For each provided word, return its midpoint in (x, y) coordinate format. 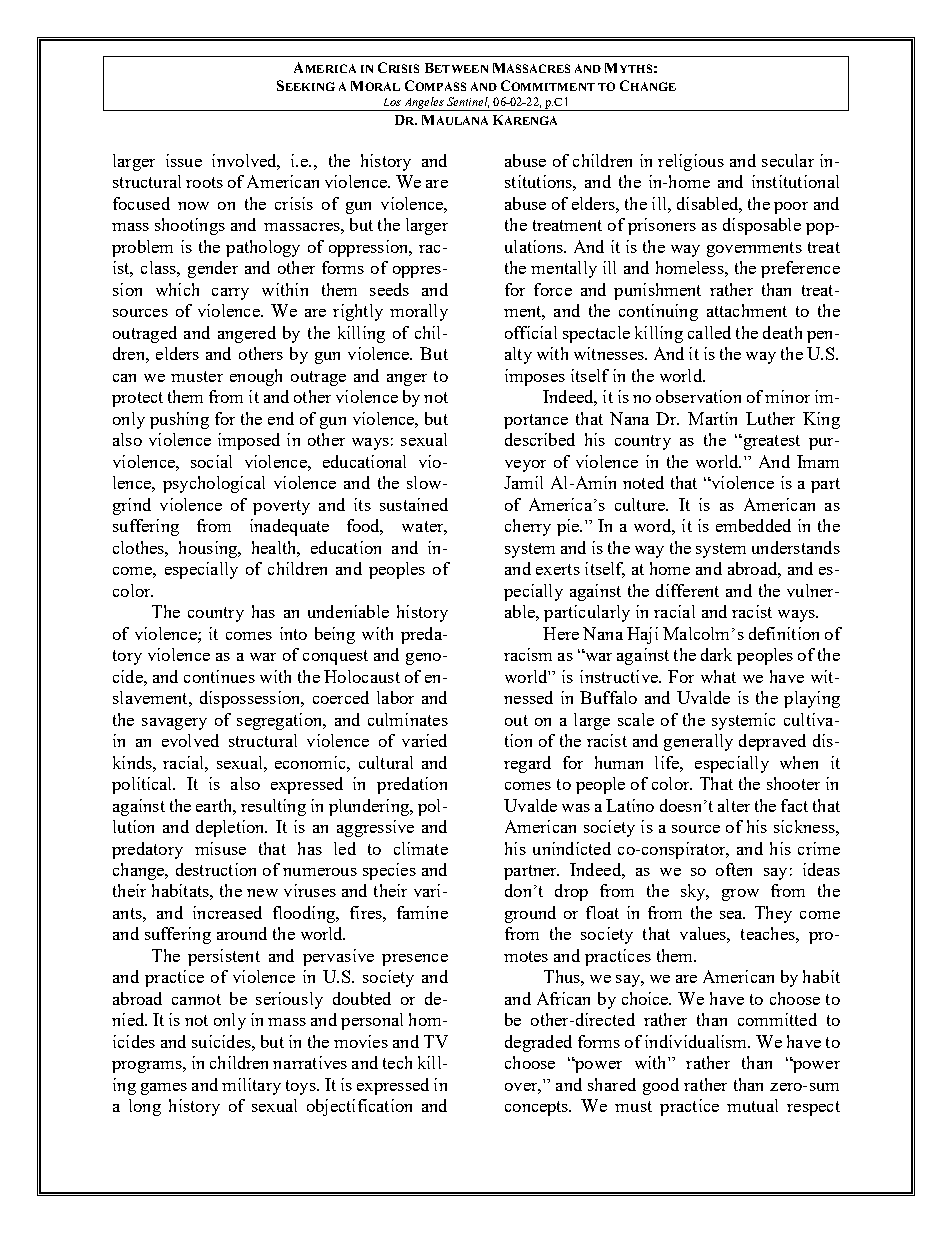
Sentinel (468, 102)
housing (209, 549)
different (687, 590)
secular (788, 160)
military (251, 1086)
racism (528, 654)
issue (184, 160)
